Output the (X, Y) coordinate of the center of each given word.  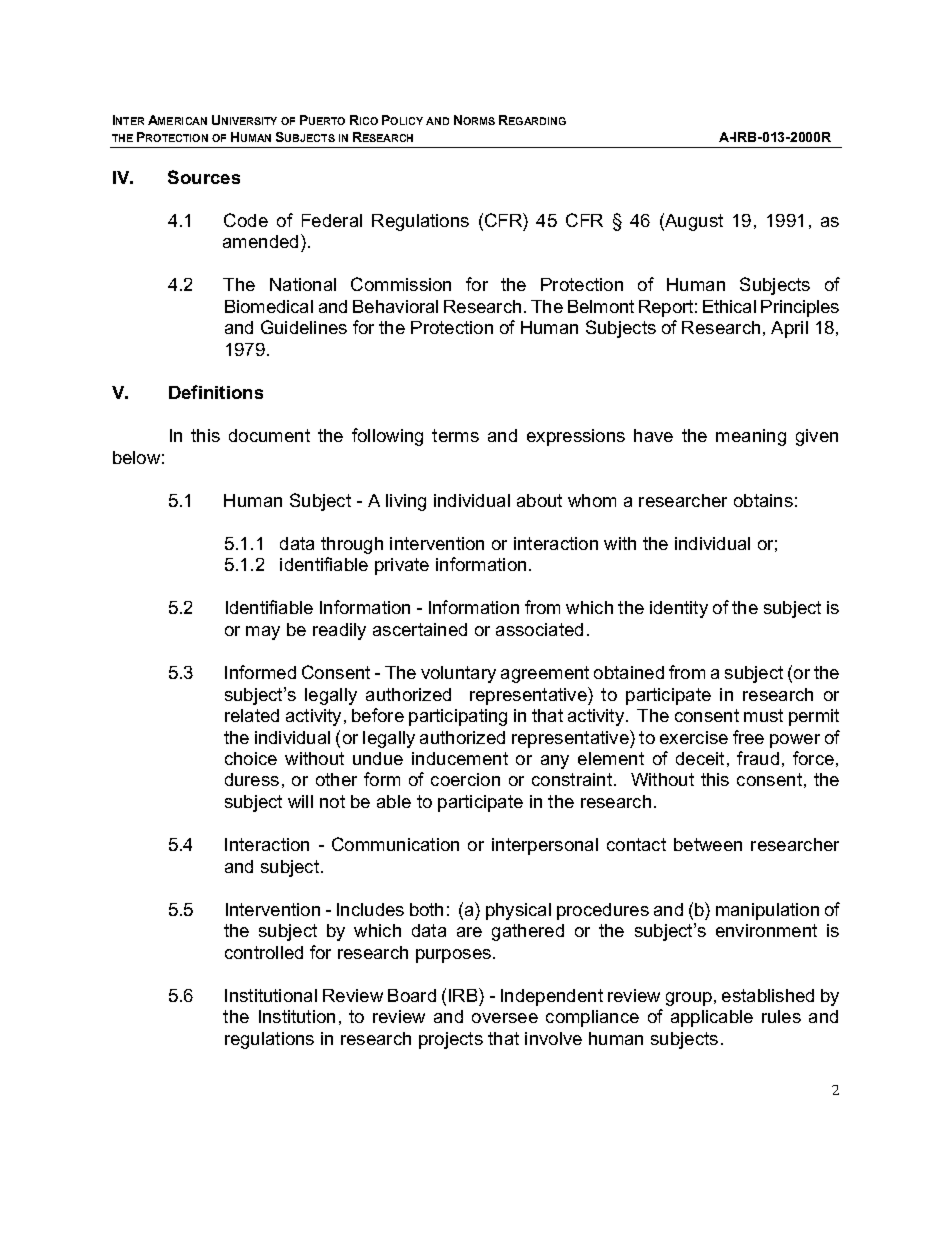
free (748, 737)
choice (251, 758)
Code (246, 220)
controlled (264, 952)
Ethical (729, 306)
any (555, 762)
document (269, 435)
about (539, 500)
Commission (401, 284)
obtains (763, 500)
